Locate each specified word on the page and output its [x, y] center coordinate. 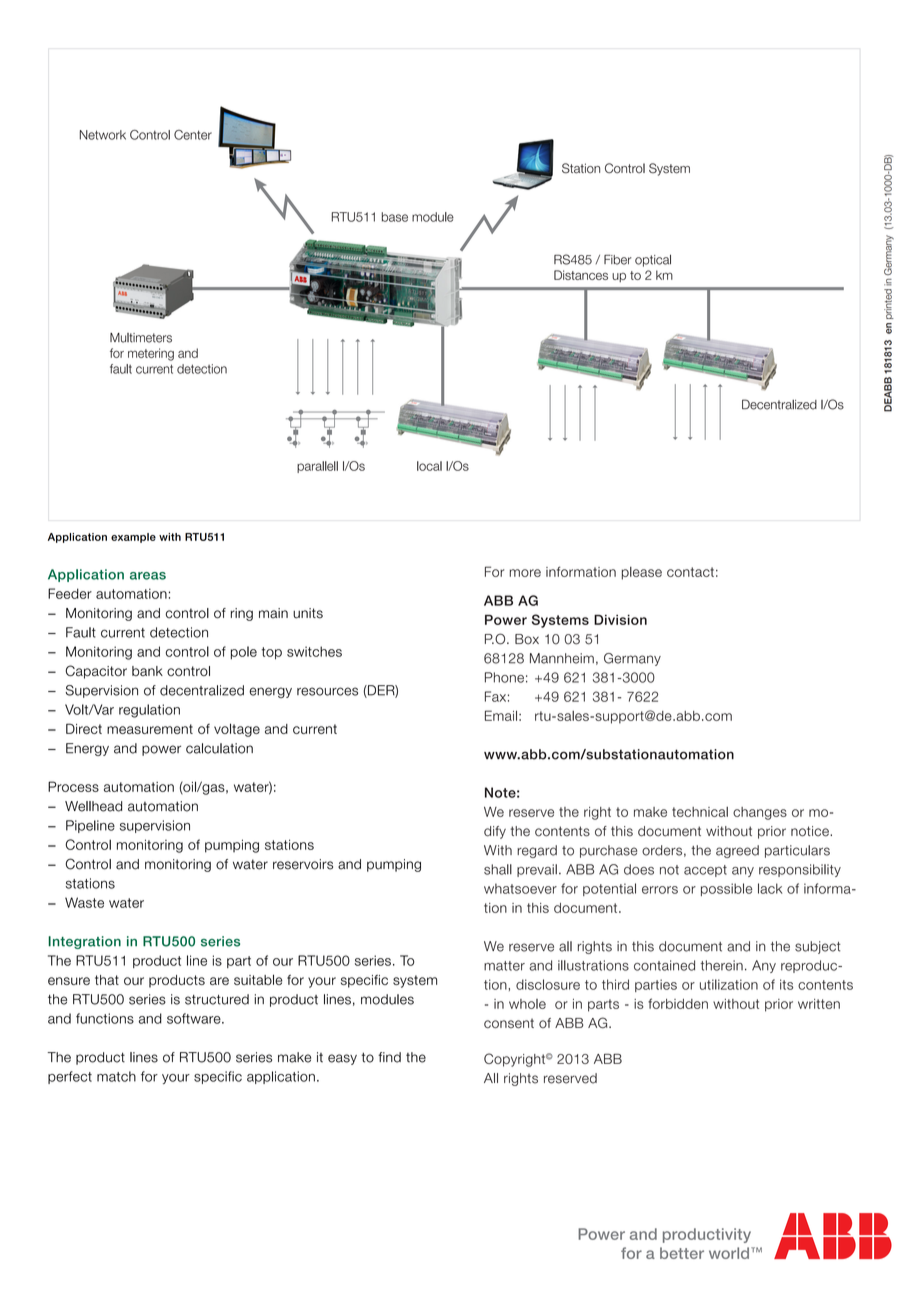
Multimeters [141, 338]
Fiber [618, 259]
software [195, 1018]
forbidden [678, 1003]
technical [700, 812]
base [395, 217]
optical [653, 260]
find [389, 1057]
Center [193, 135]
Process [73, 786]
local [429, 466]
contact [690, 572]
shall [498, 869]
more [525, 573]
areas [148, 576]
